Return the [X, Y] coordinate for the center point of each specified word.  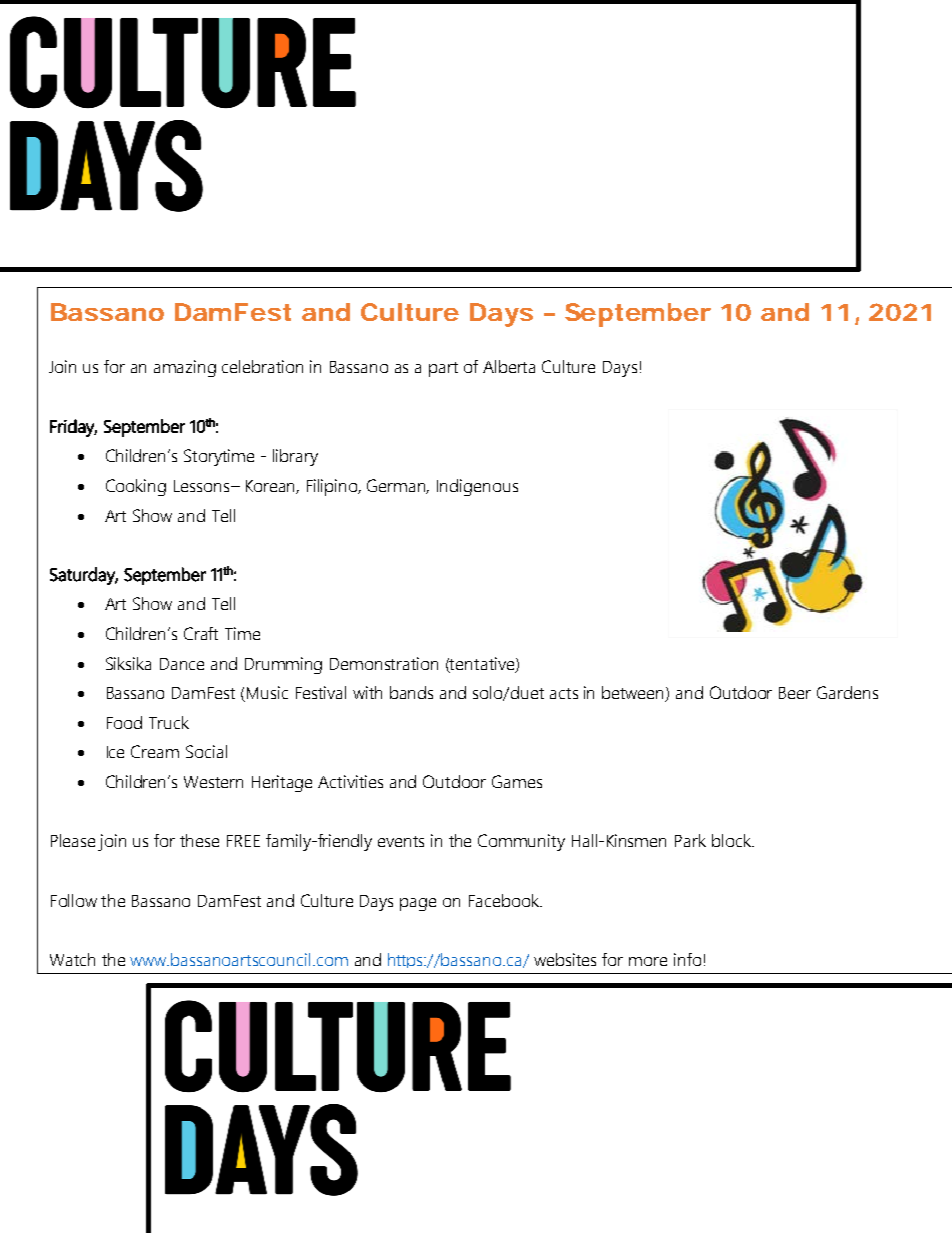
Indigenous [477, 487]
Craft [201, 633]
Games [517, 781]
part [443, 369]
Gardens [847, 692]
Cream [155, 751]
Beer [795, 693]
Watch [72, 959]
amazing [185, 368]
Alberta [509, 366]
